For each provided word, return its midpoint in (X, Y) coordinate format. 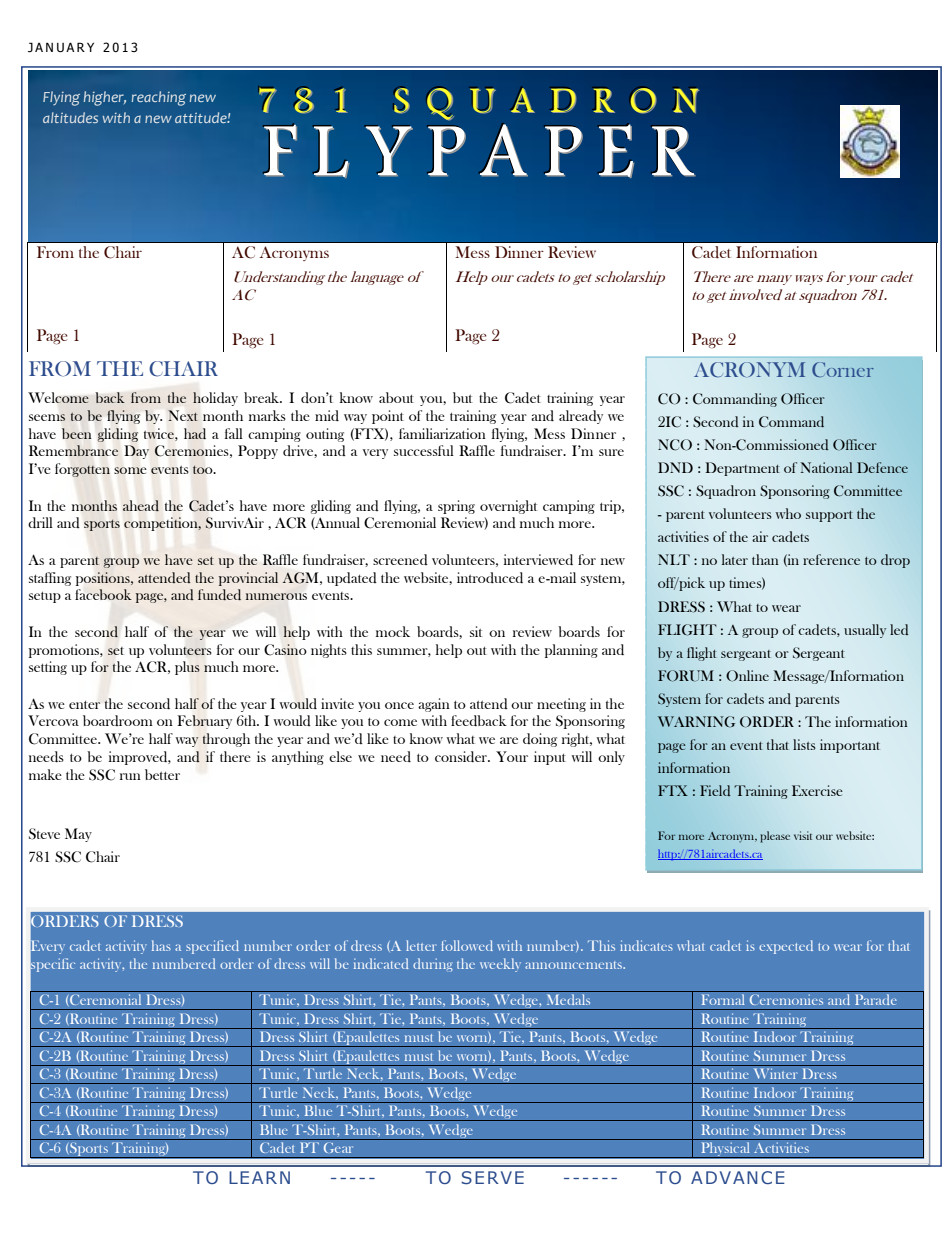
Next (183, 415)
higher (105, 98)
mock (393, 631)
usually (865, 631)
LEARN (259, 1177)
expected (786, 947)
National (827, 467)
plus (187, 668)
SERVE (492, 1177)
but (462, 397)
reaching (159, 98)
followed (467, 945)
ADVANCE (738, 1177)
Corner (843, 369)
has (161, 945)
